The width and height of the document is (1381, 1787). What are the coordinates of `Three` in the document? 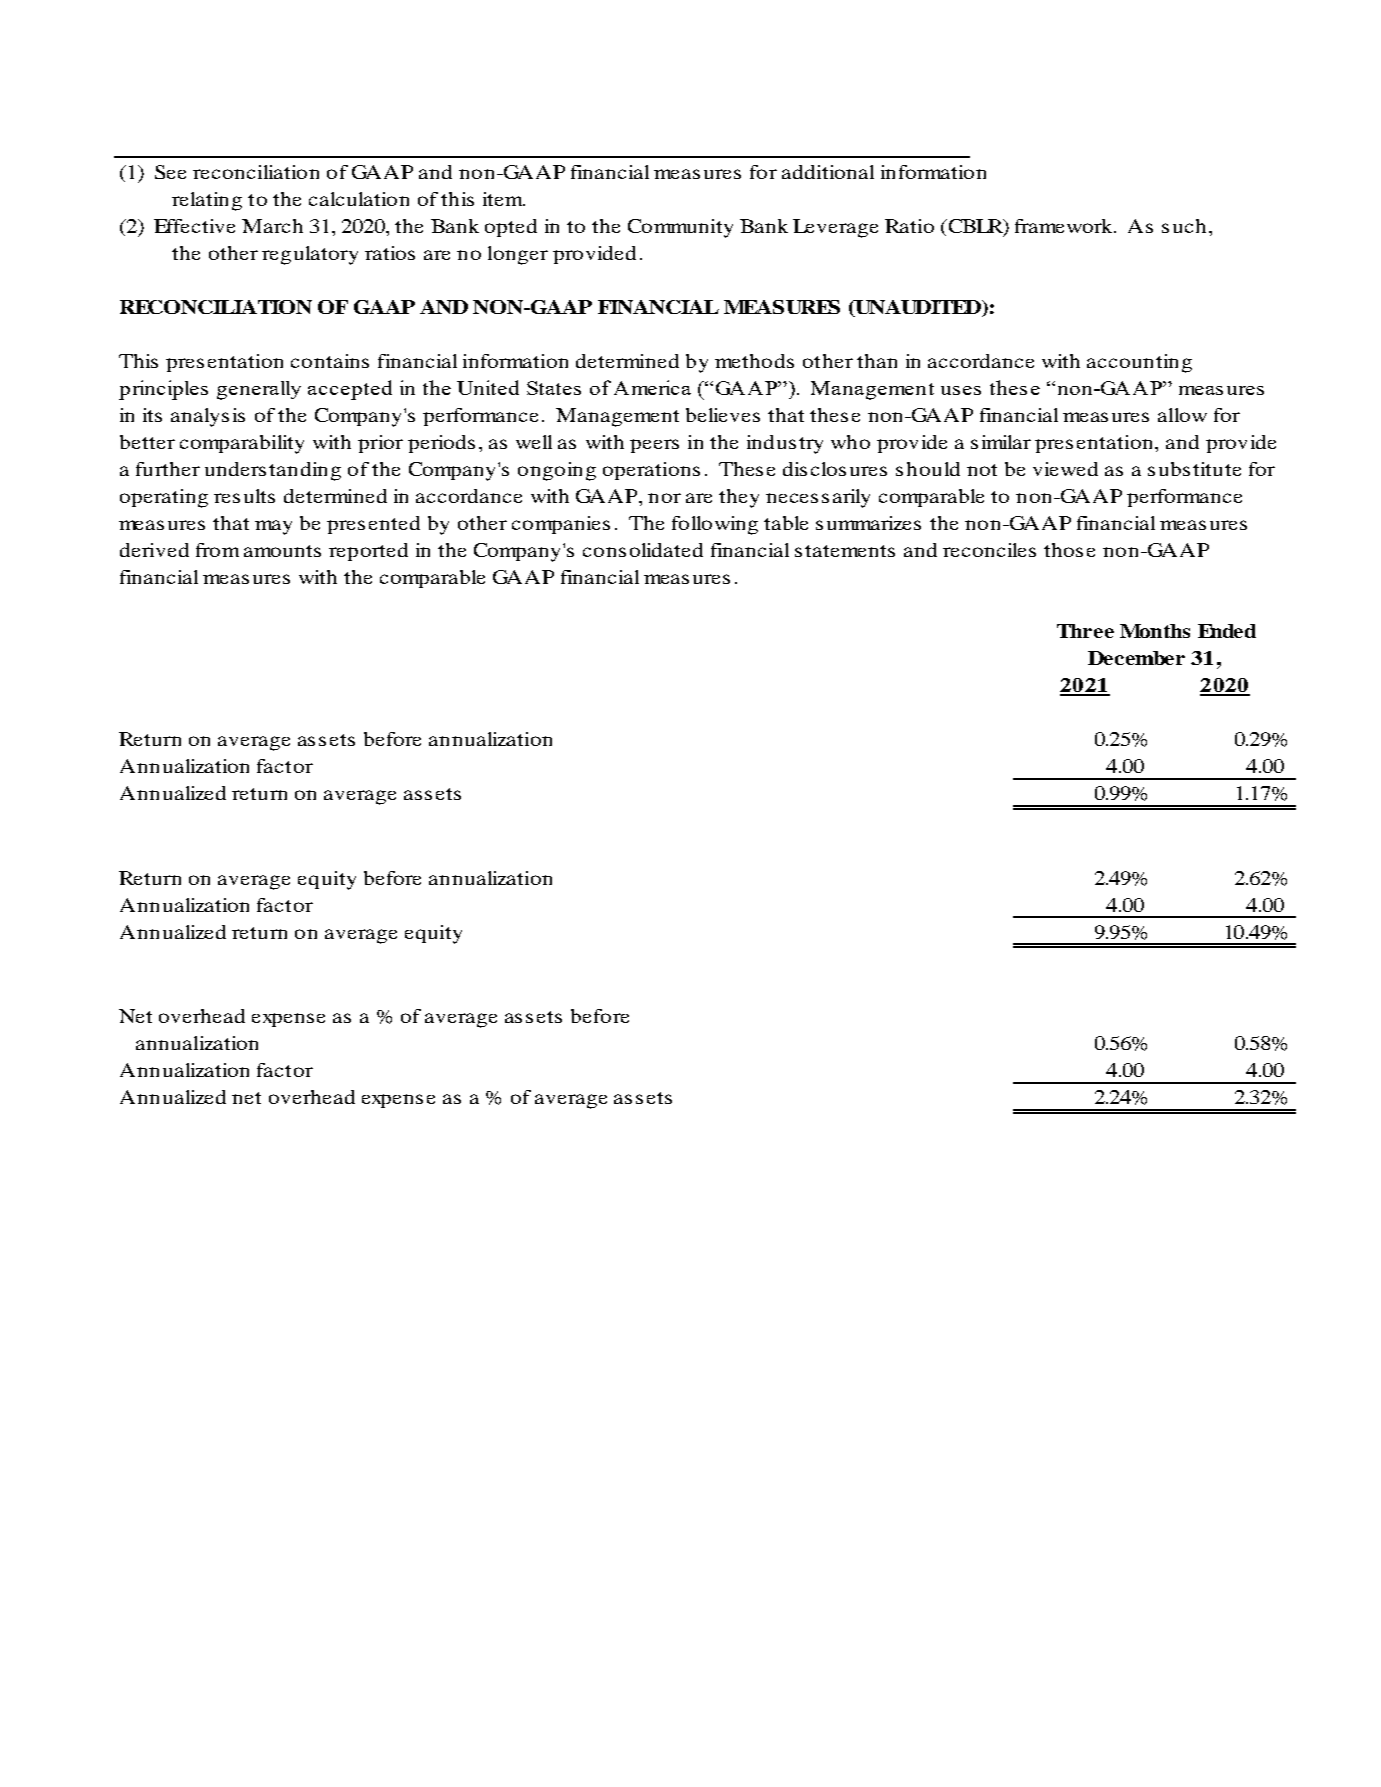 It's located at (1085, 631).
